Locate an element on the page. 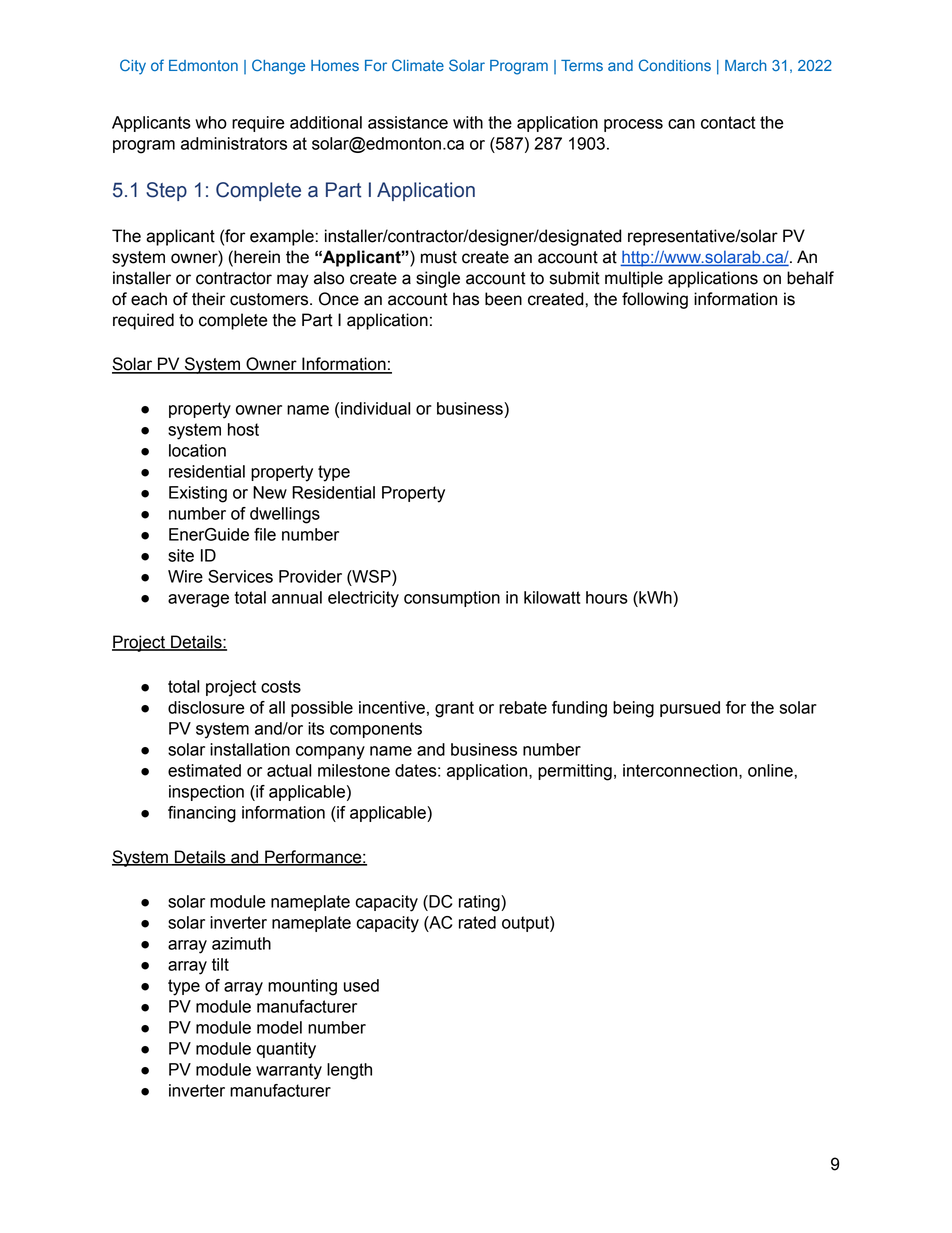  following is located at coordinates (655, 300).
